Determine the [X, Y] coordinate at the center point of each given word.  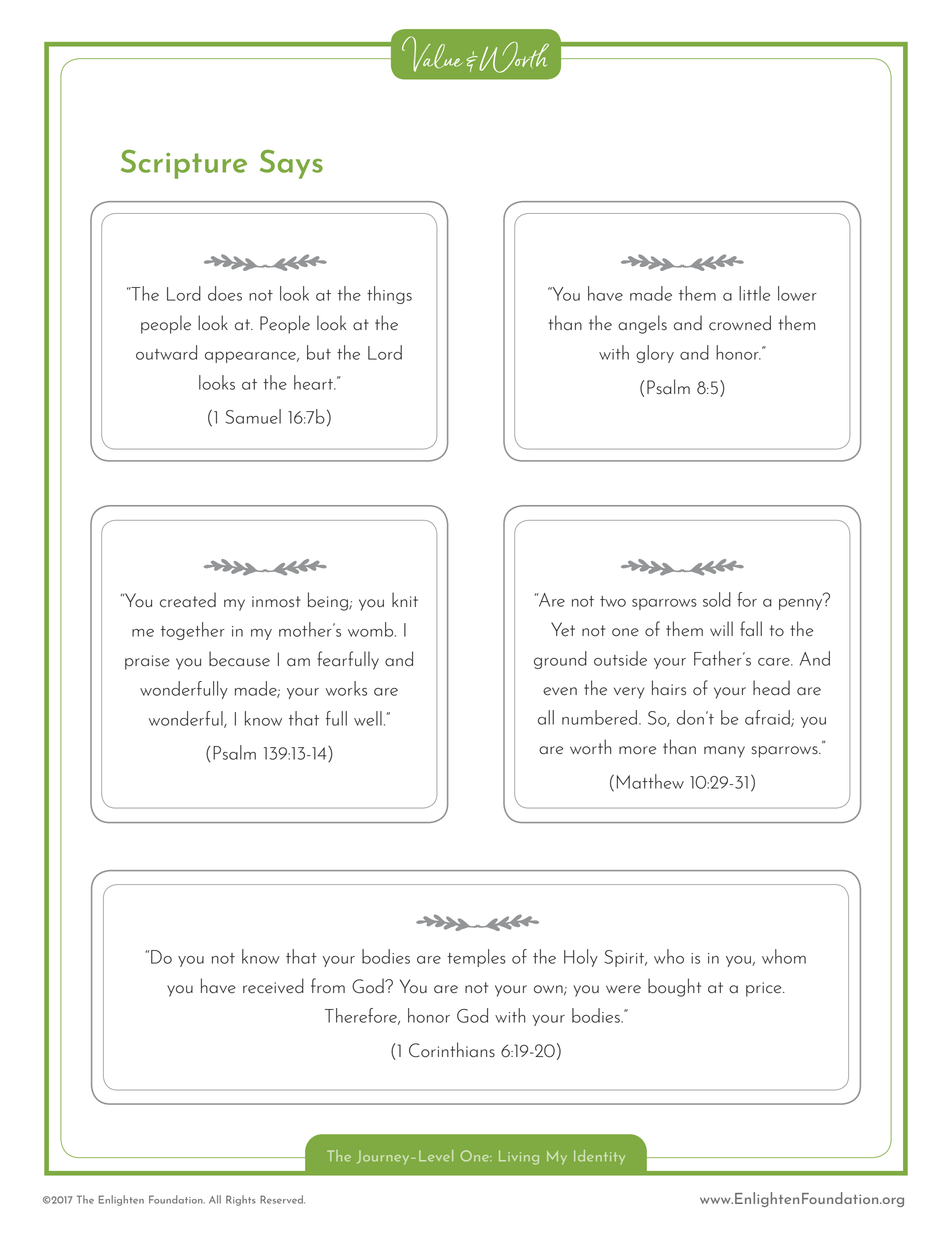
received [273, 986]
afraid [768, 718]
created [188, 600]
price [765, 989]
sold [717, 599]
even [560, 691]
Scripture [184, 164]
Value [432, 54]
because [239, 659]
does [225, 293]
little [754, 293]
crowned [740, 323]
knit [405, 599]
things [389, 295]
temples [476, 958]
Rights [241, 1200]
